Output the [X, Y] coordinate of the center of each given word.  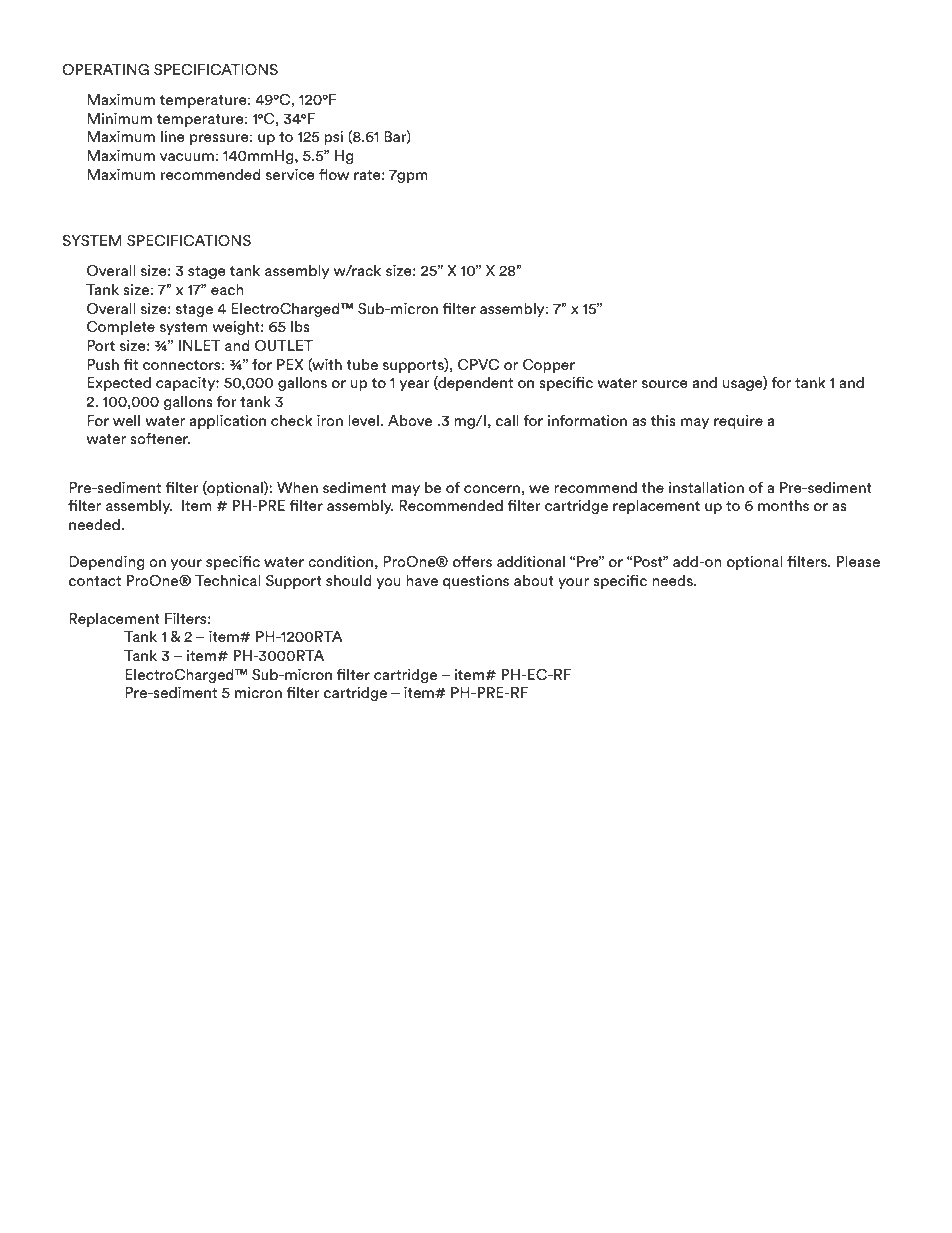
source [665, 384]
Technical [228, 580]
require [738, 421]
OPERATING [105, 69]
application [228, 421]
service [290, 174]
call [507, 420]
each [227, 289]
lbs [300, 326]
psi [333, 137]
